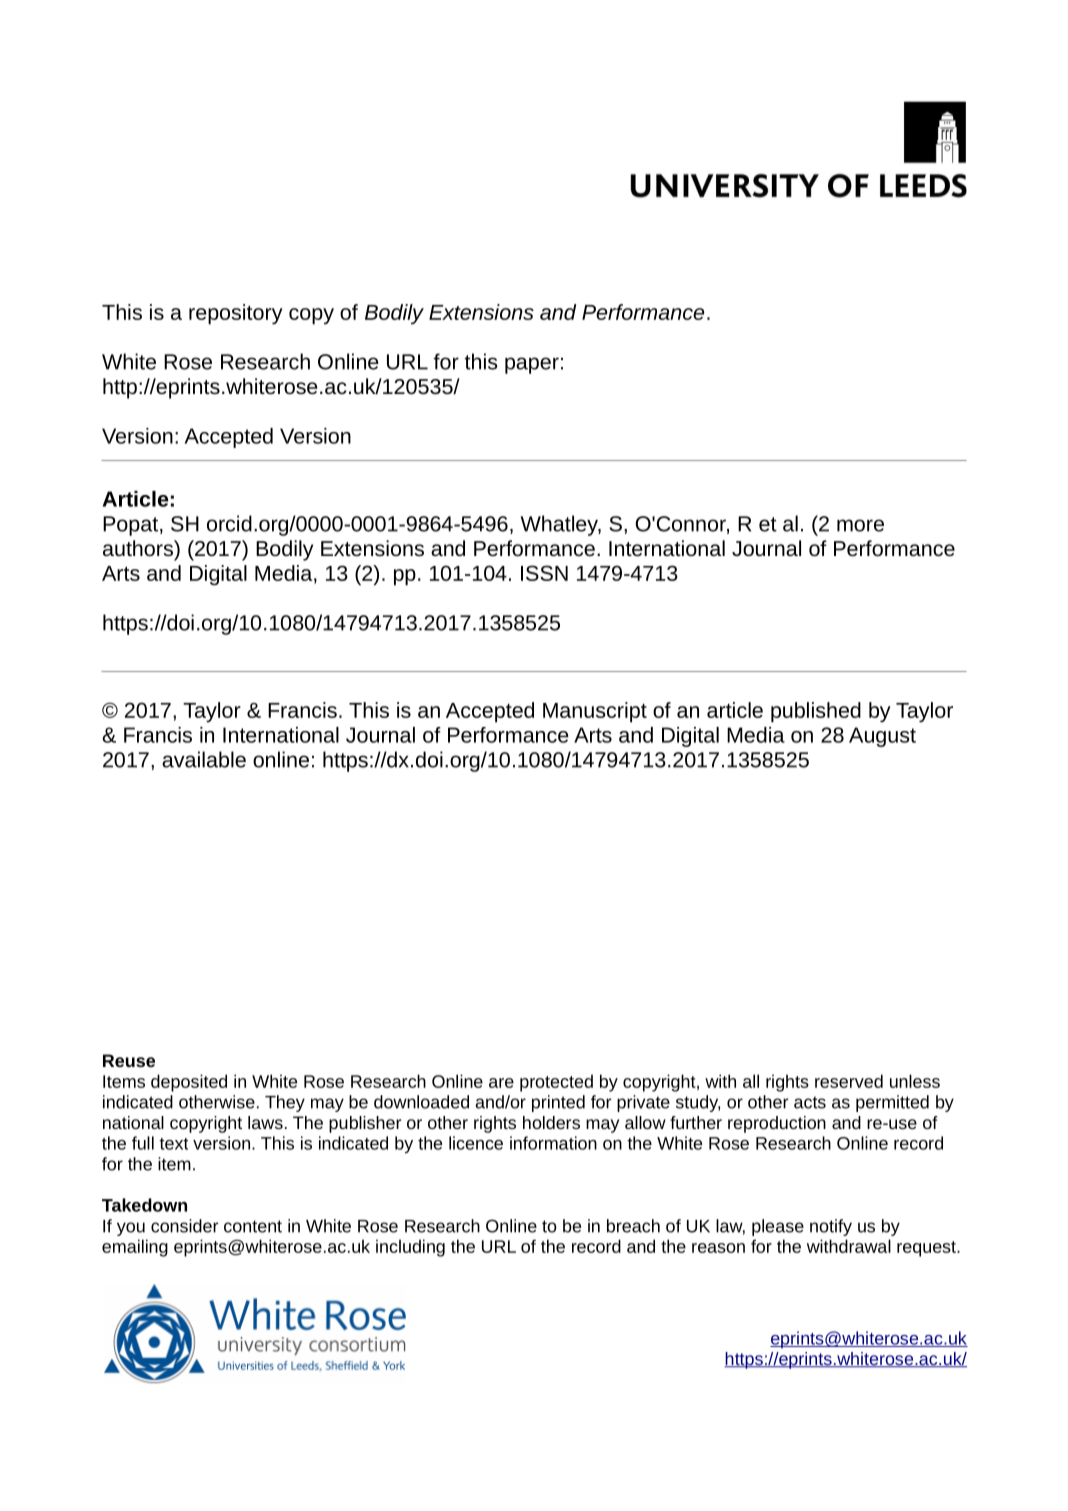  I want to click on content, so click(253, 1226).
